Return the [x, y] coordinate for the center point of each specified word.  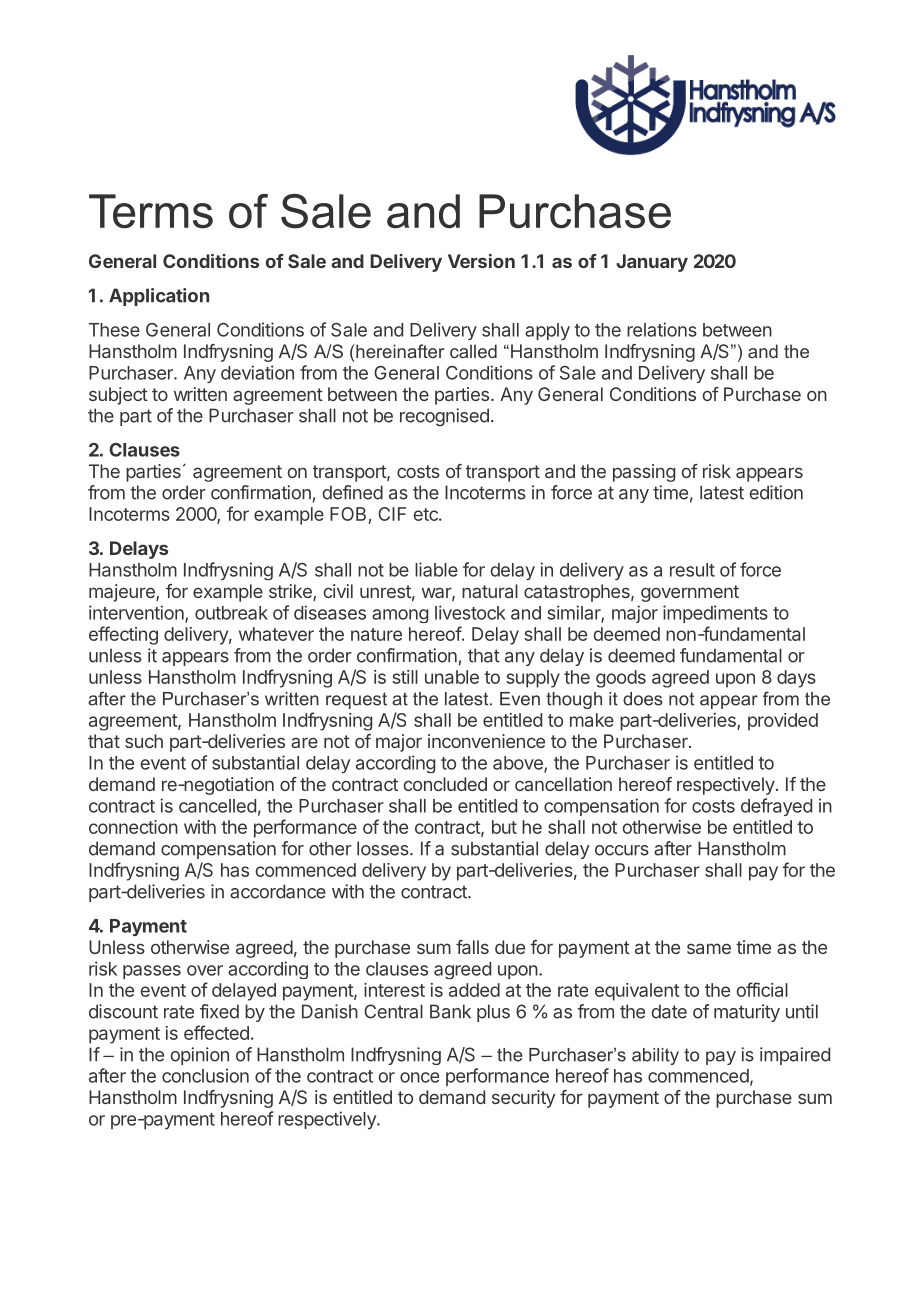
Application [159, 297]
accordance [278, 891]
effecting [123, 635]
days [796, 679]
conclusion [205, 1075]
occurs [622, 850]
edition [776, 492]
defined [352, 492]
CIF [392, 514]
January [652, 263]
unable [452, 677]
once [419, 1077]
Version [481, 261]
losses [384, 848]
